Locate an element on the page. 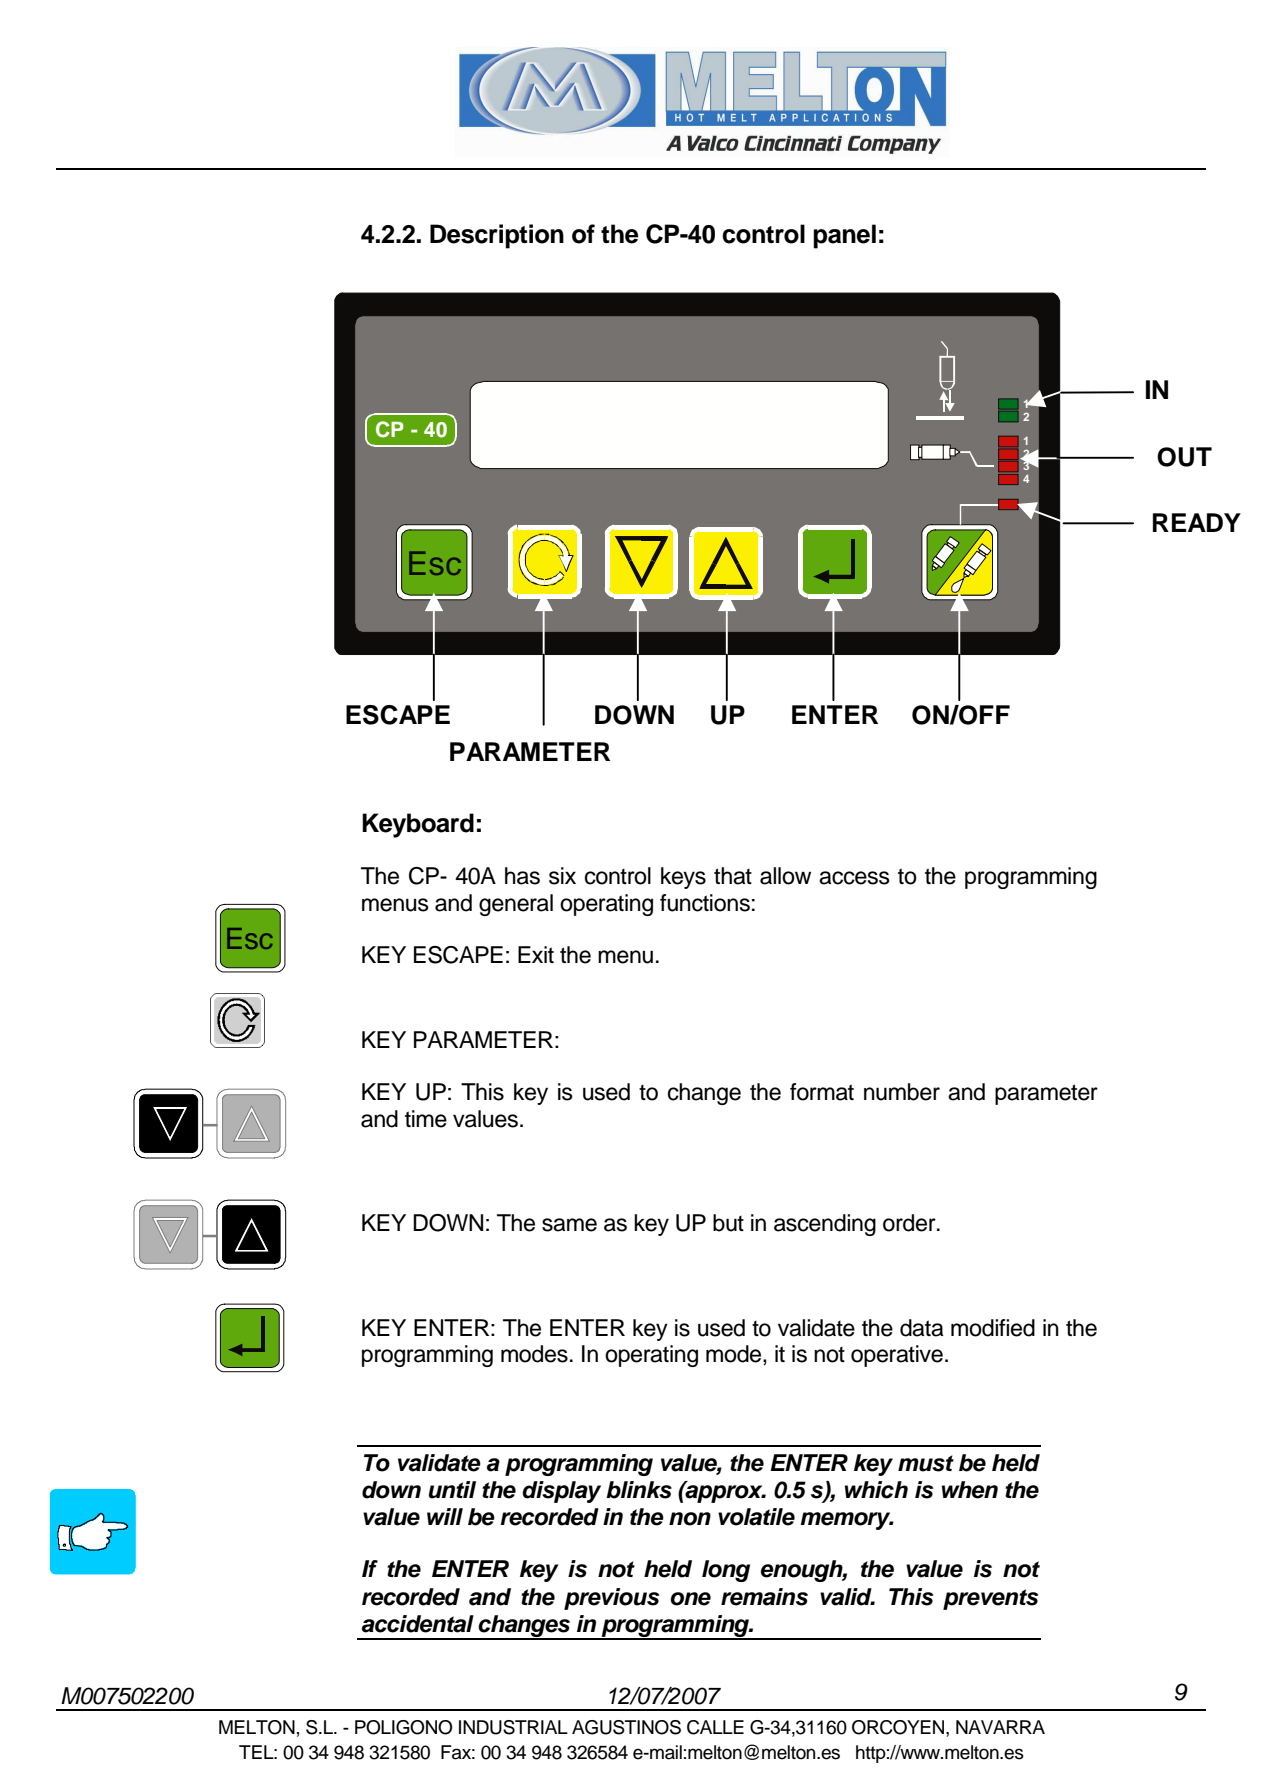 The width and height of the image is (1262, 1786). operative is located at coordinates (897, 1356).
